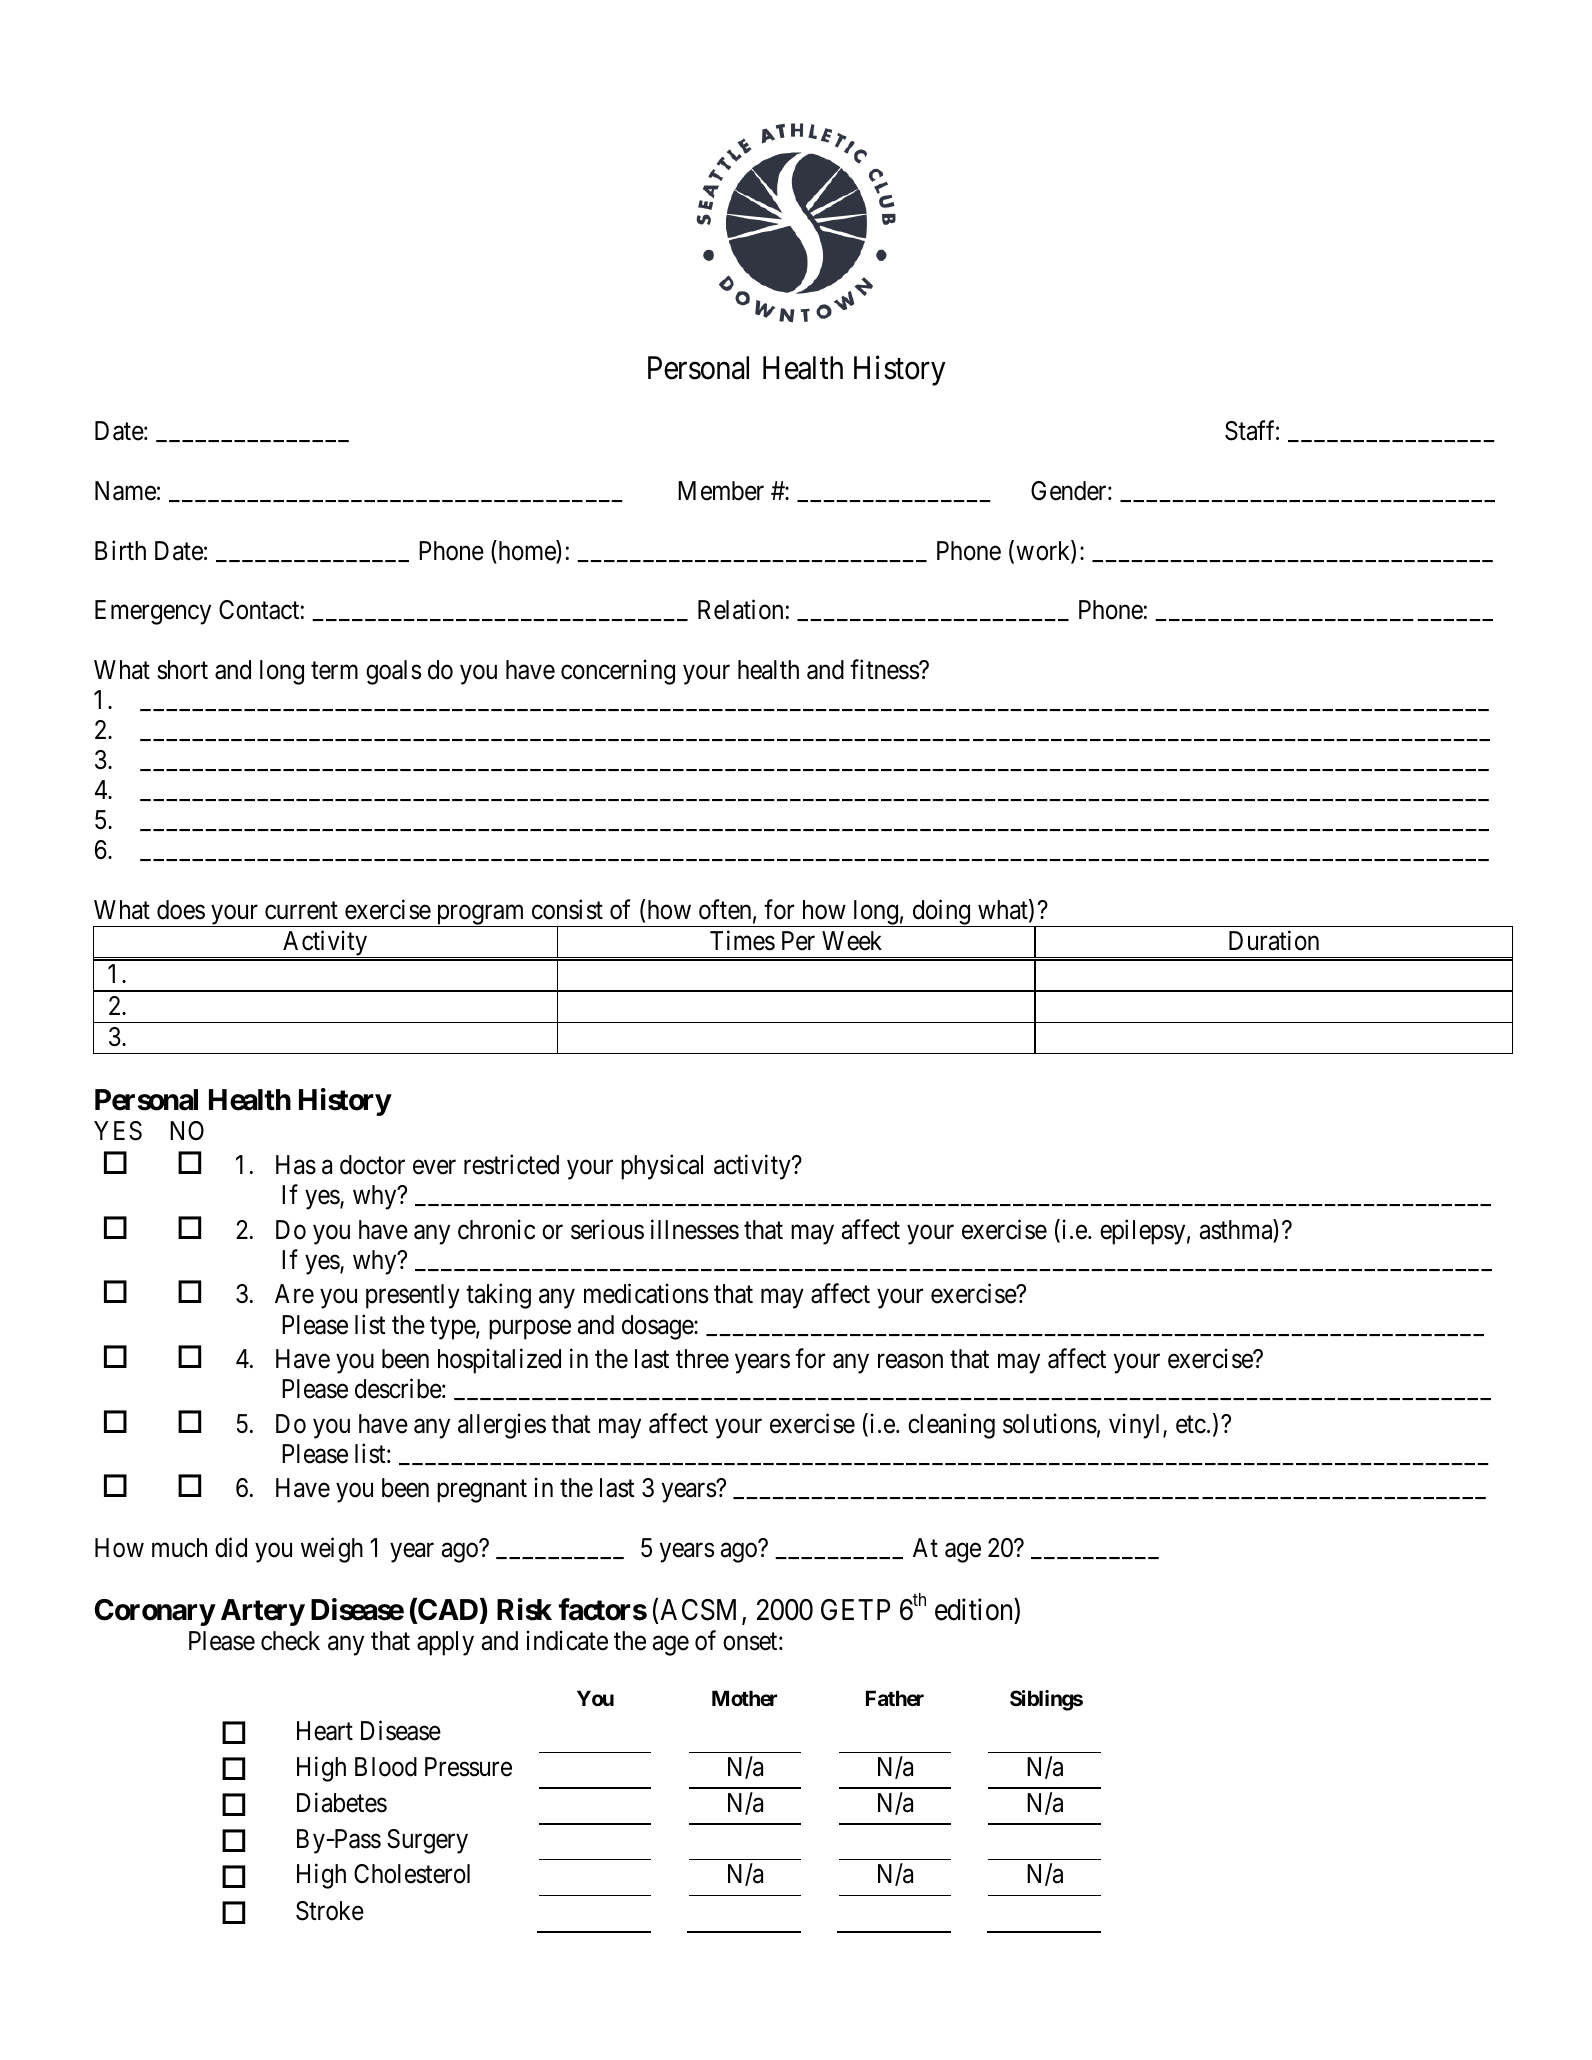 The height and width of the screenshot is (2060, 1592). What do you see at coordinates (885, 669) in the screenshot?
I see `fitness` at bounding box center [885, 669].
